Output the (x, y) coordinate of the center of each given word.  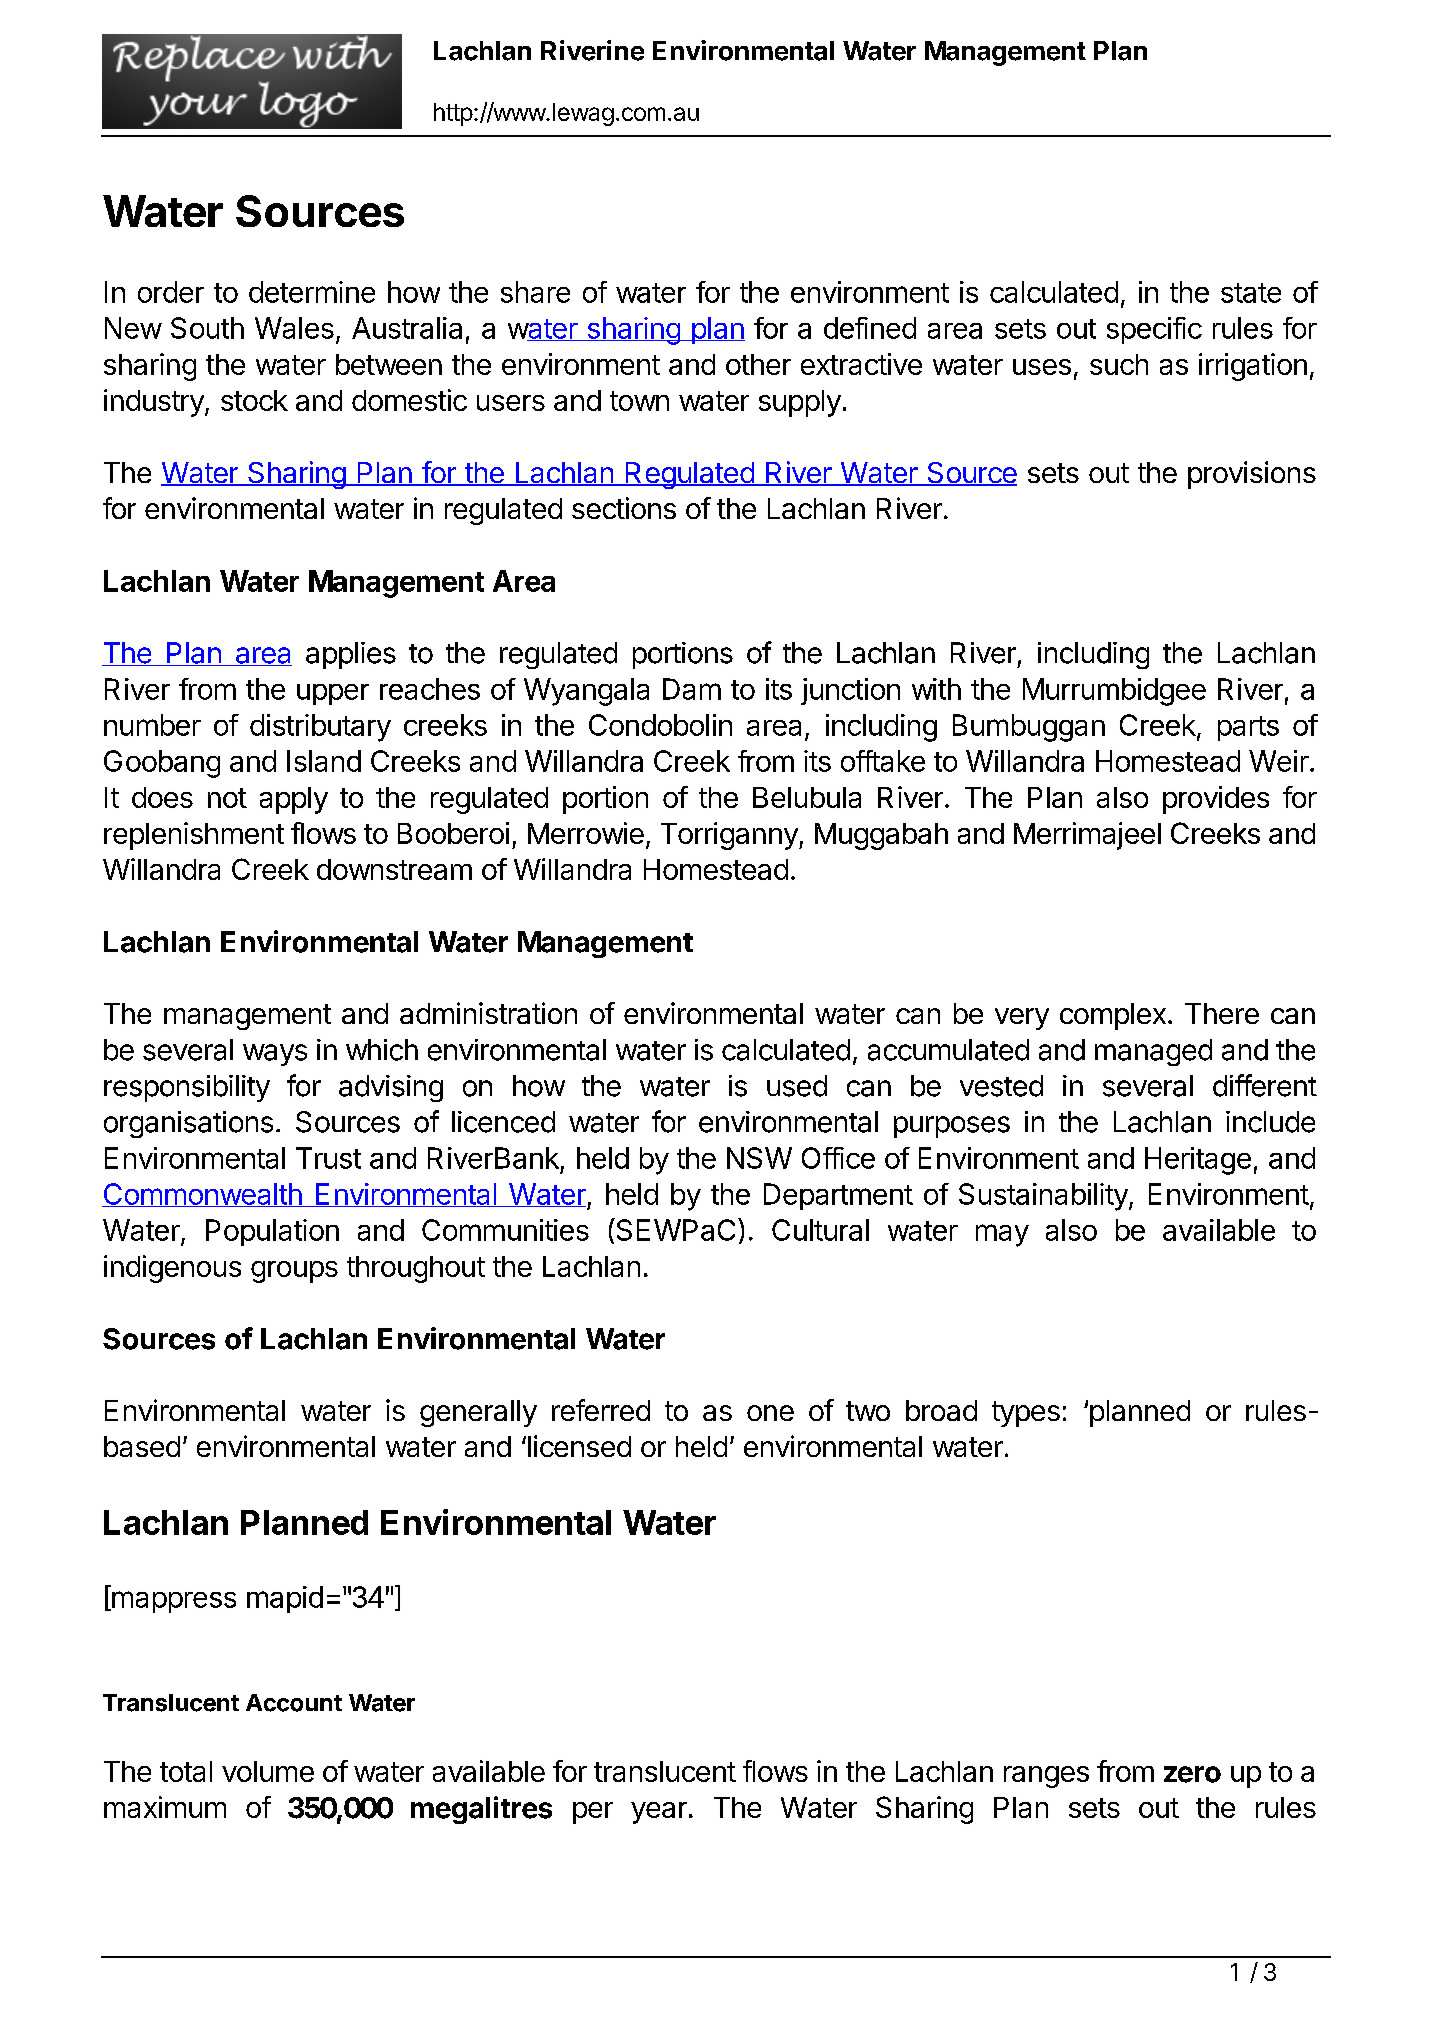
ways (275, 1055)
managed (1153, 1052)
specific (1154, 330)
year (659, 1813)
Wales (294, 328)
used (797, 1086)
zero (1192, 1774)
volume (268, 1771)
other (758, 364)
